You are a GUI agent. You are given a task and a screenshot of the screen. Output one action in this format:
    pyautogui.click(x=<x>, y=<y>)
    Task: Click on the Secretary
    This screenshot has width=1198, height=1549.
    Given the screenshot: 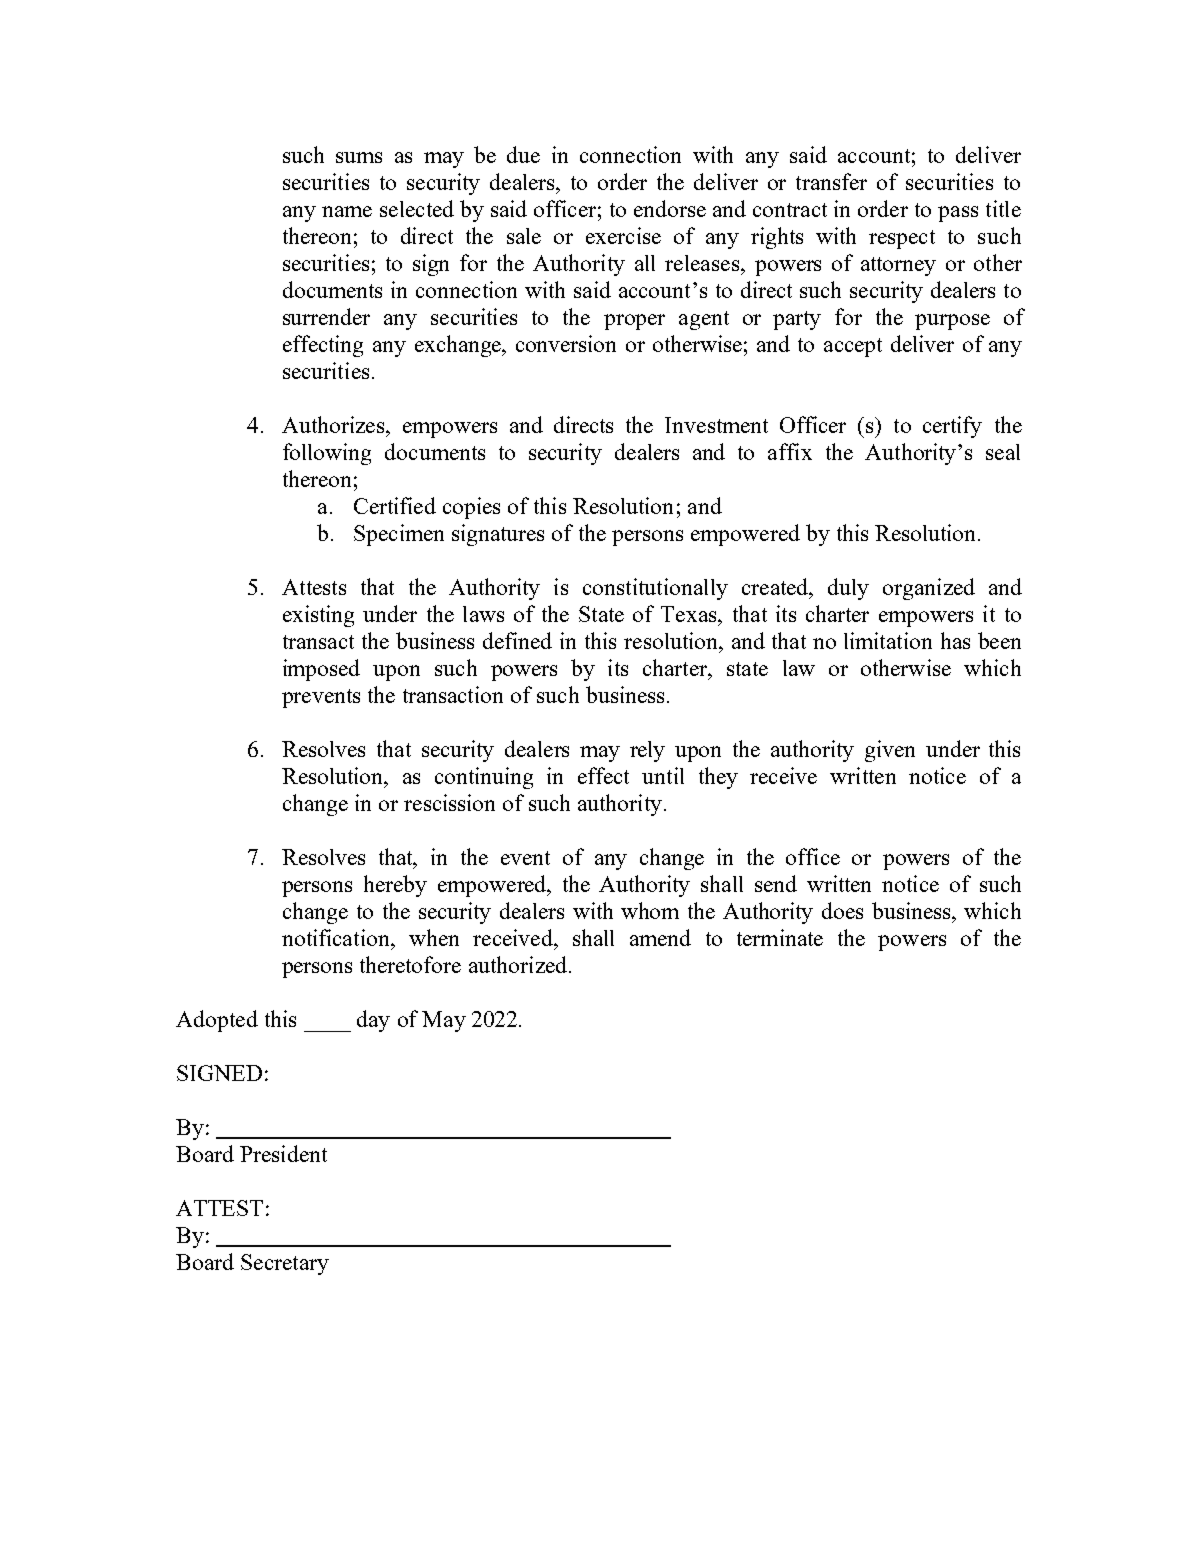 What is the action you would take?
    pyautogui.click(x=285, y=1264)
